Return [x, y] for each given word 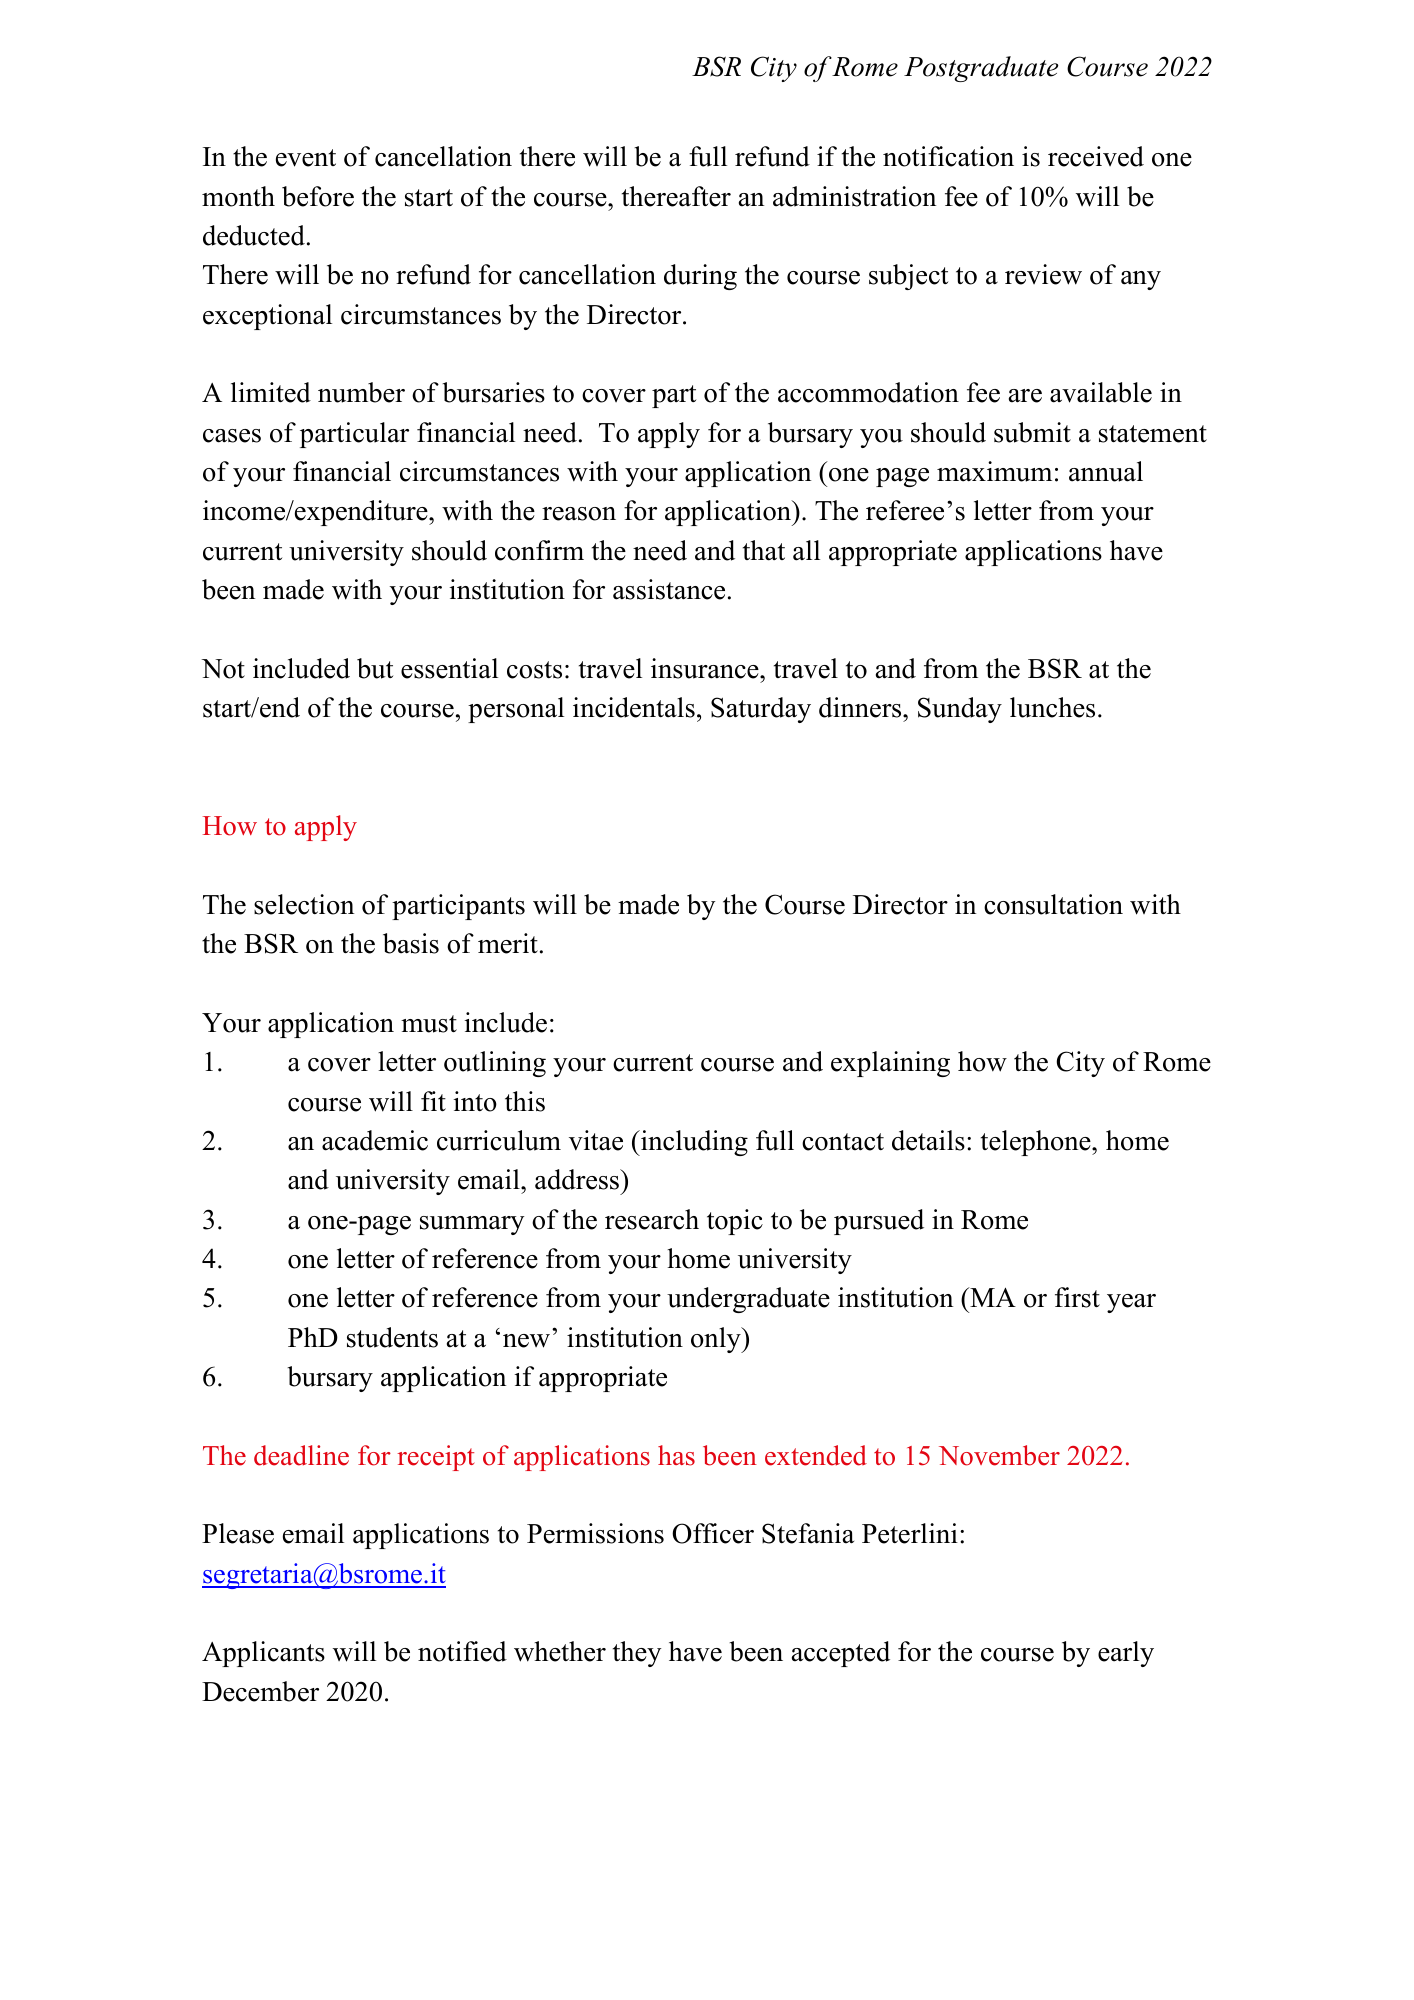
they [637, 1654]
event [306, 158]
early [1126, 1654]
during [700, 277]
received [1096, 156]
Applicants [263, 1654]
